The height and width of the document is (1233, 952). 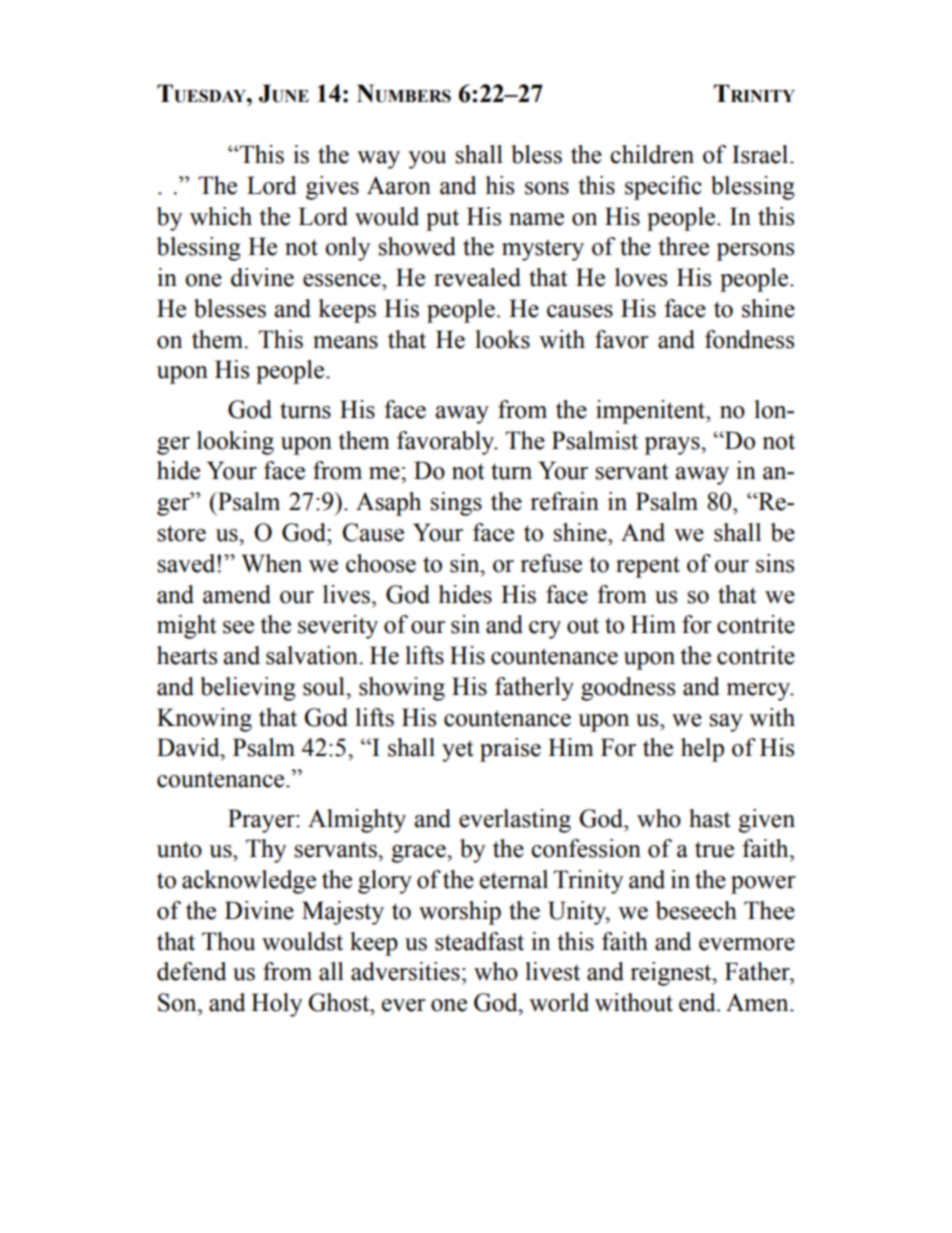 What do you see at coordinates (276, 1005) in the document?
I see `Holy` at bounding box center [276, 1005].
